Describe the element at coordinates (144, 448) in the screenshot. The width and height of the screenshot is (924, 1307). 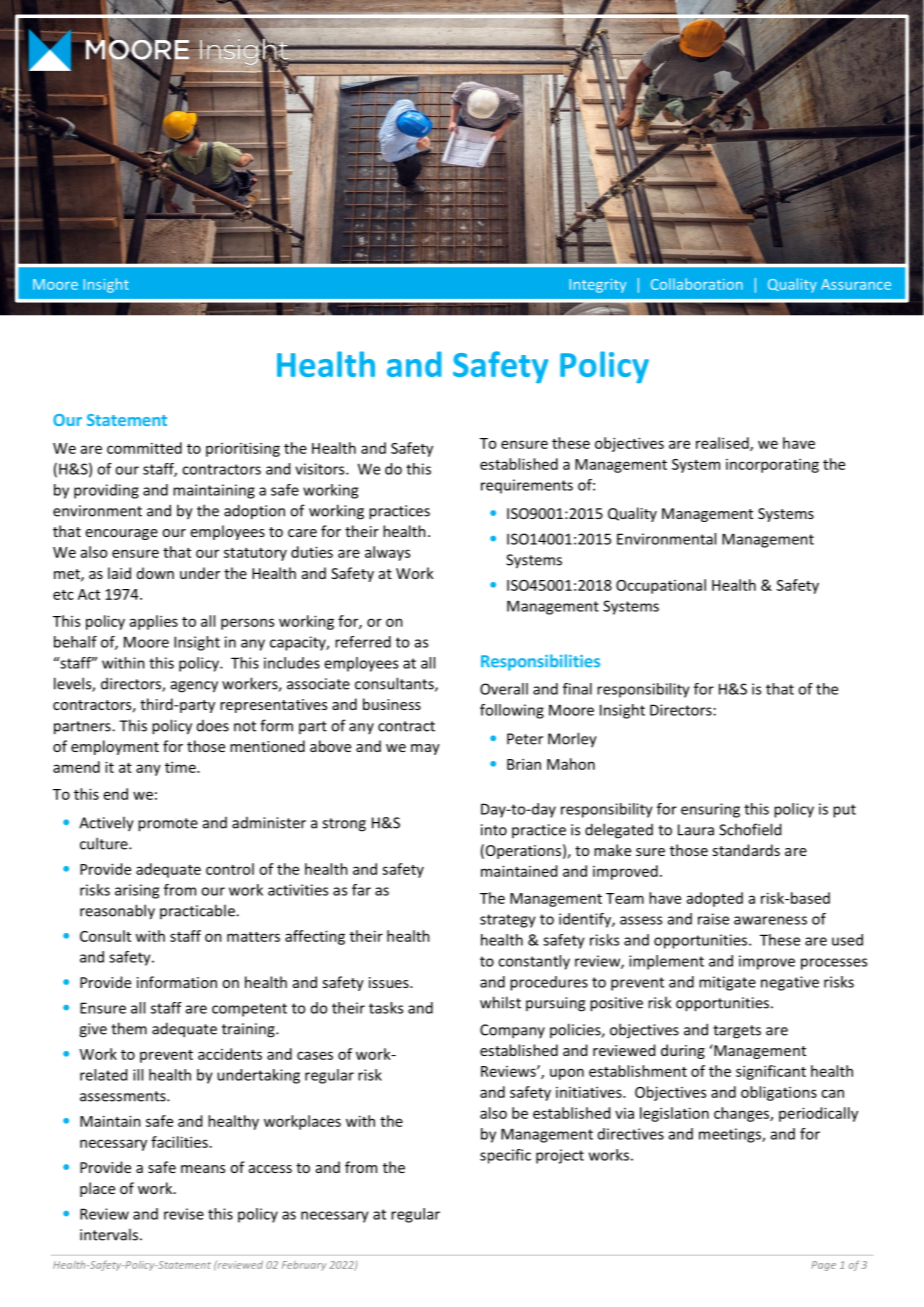
I see `committed` at that location.
